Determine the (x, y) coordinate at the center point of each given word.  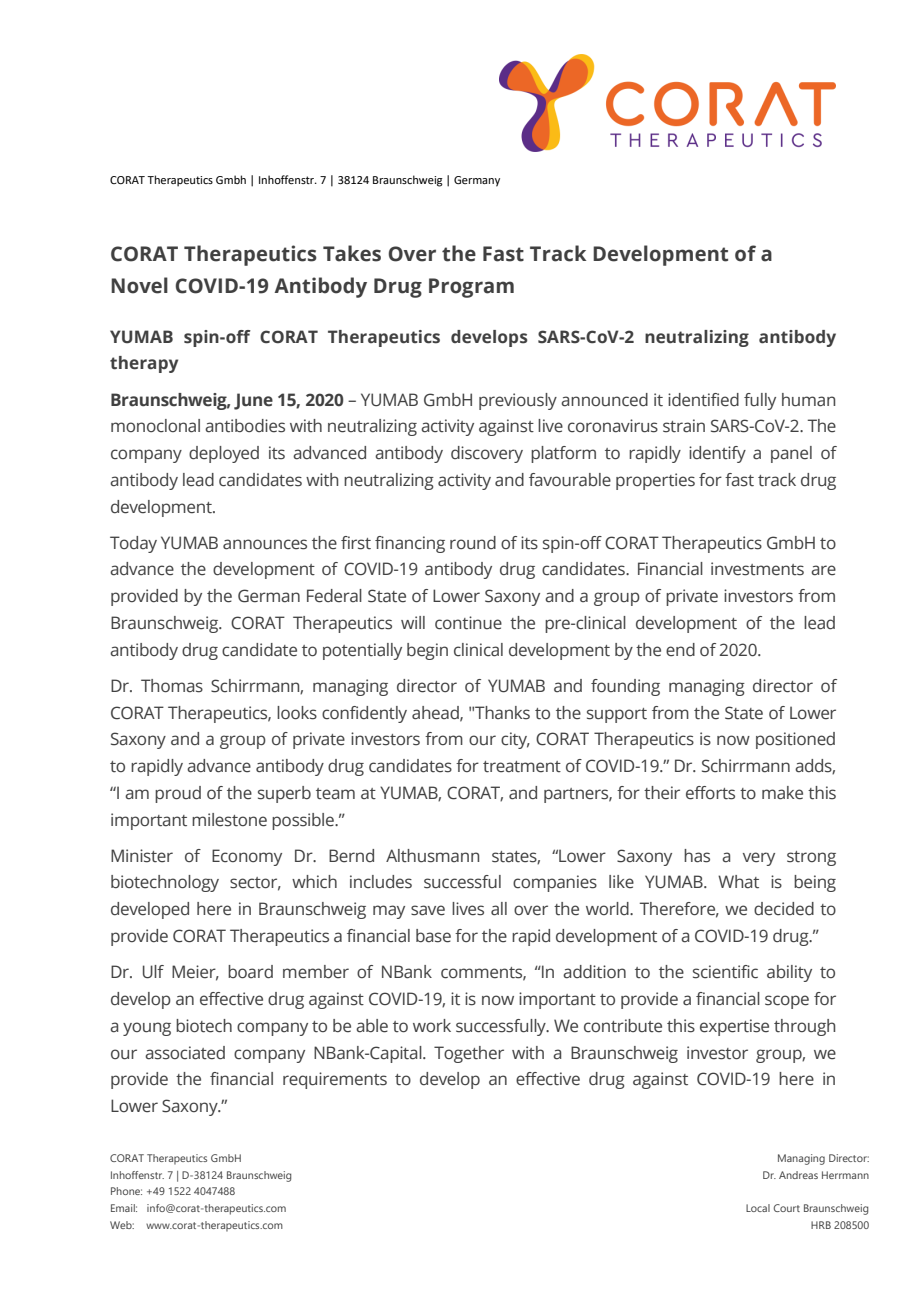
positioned (795, 740)
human (808, 400)
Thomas (172, 686)
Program (471, 288)
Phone (126, 1191)
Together (469, 1054)
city (515, 740)
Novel (139, 285)
